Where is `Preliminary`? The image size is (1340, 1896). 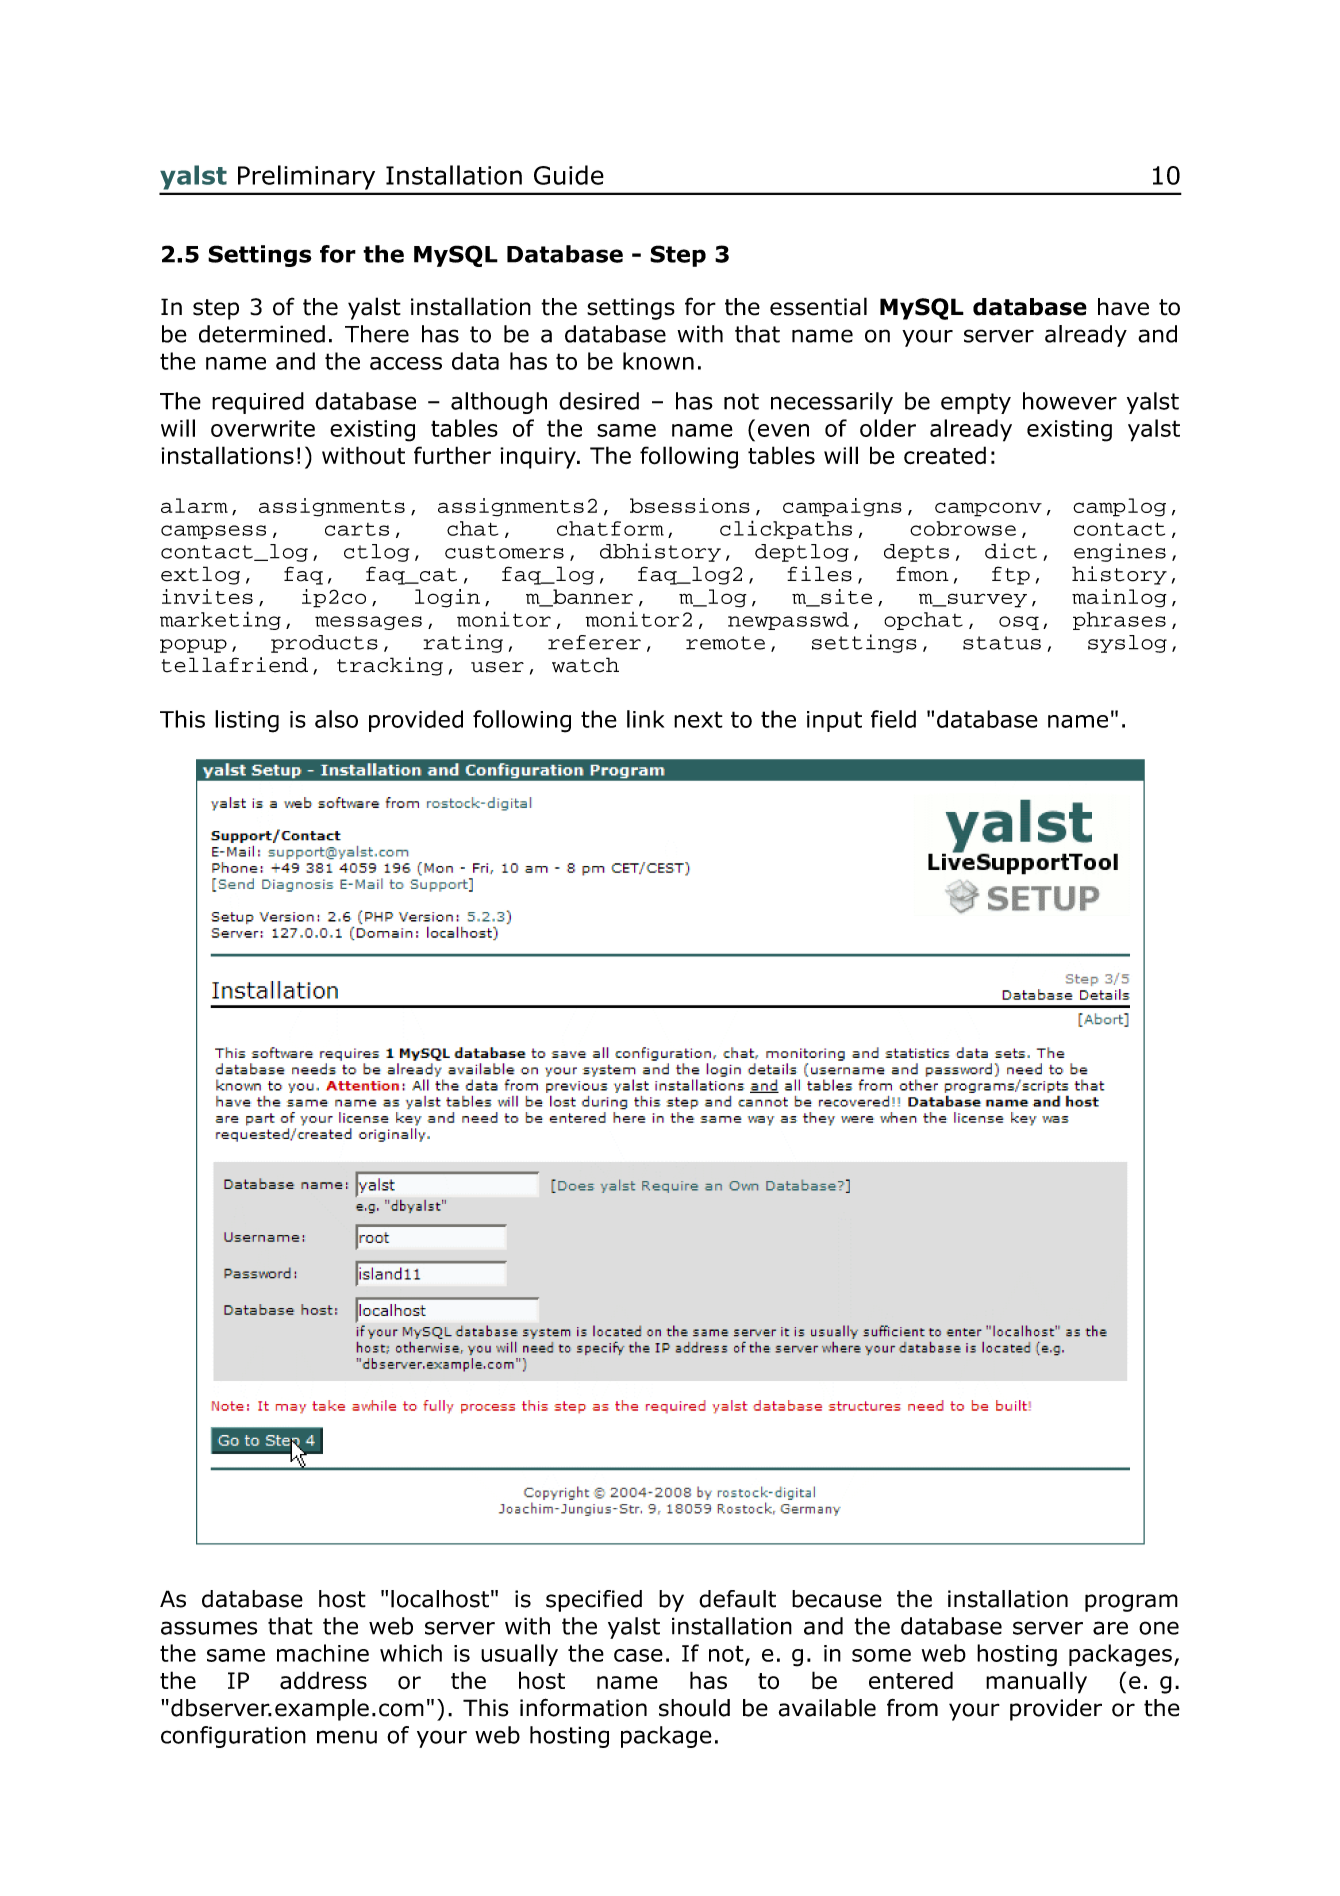
Preliminary is located at coordinates (306, 177).
